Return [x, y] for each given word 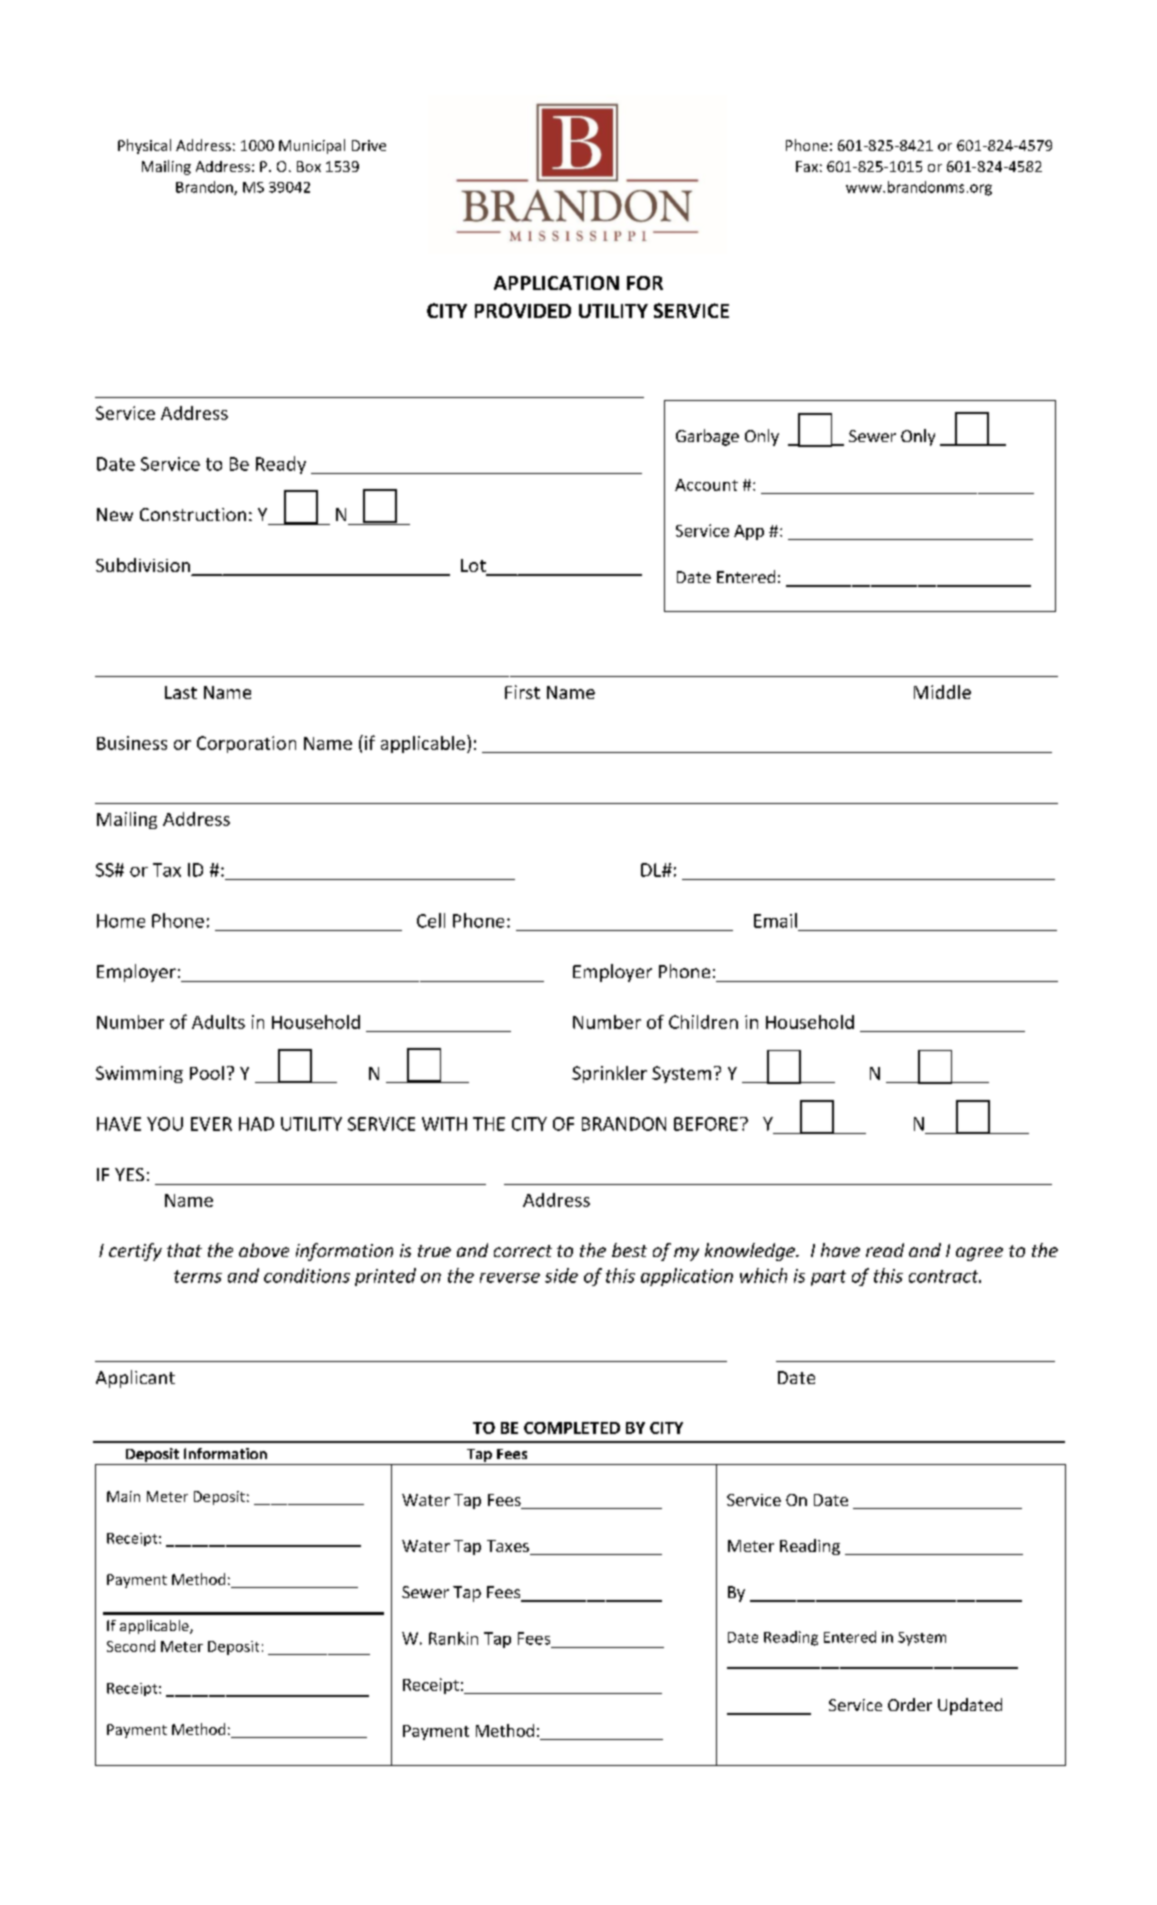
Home [121, 921]
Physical [144, 146]
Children [703, 1022]
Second [131, 1646]
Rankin [453, 1638]
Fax [807, 166]
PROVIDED [523, 310]
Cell [431, 920]
